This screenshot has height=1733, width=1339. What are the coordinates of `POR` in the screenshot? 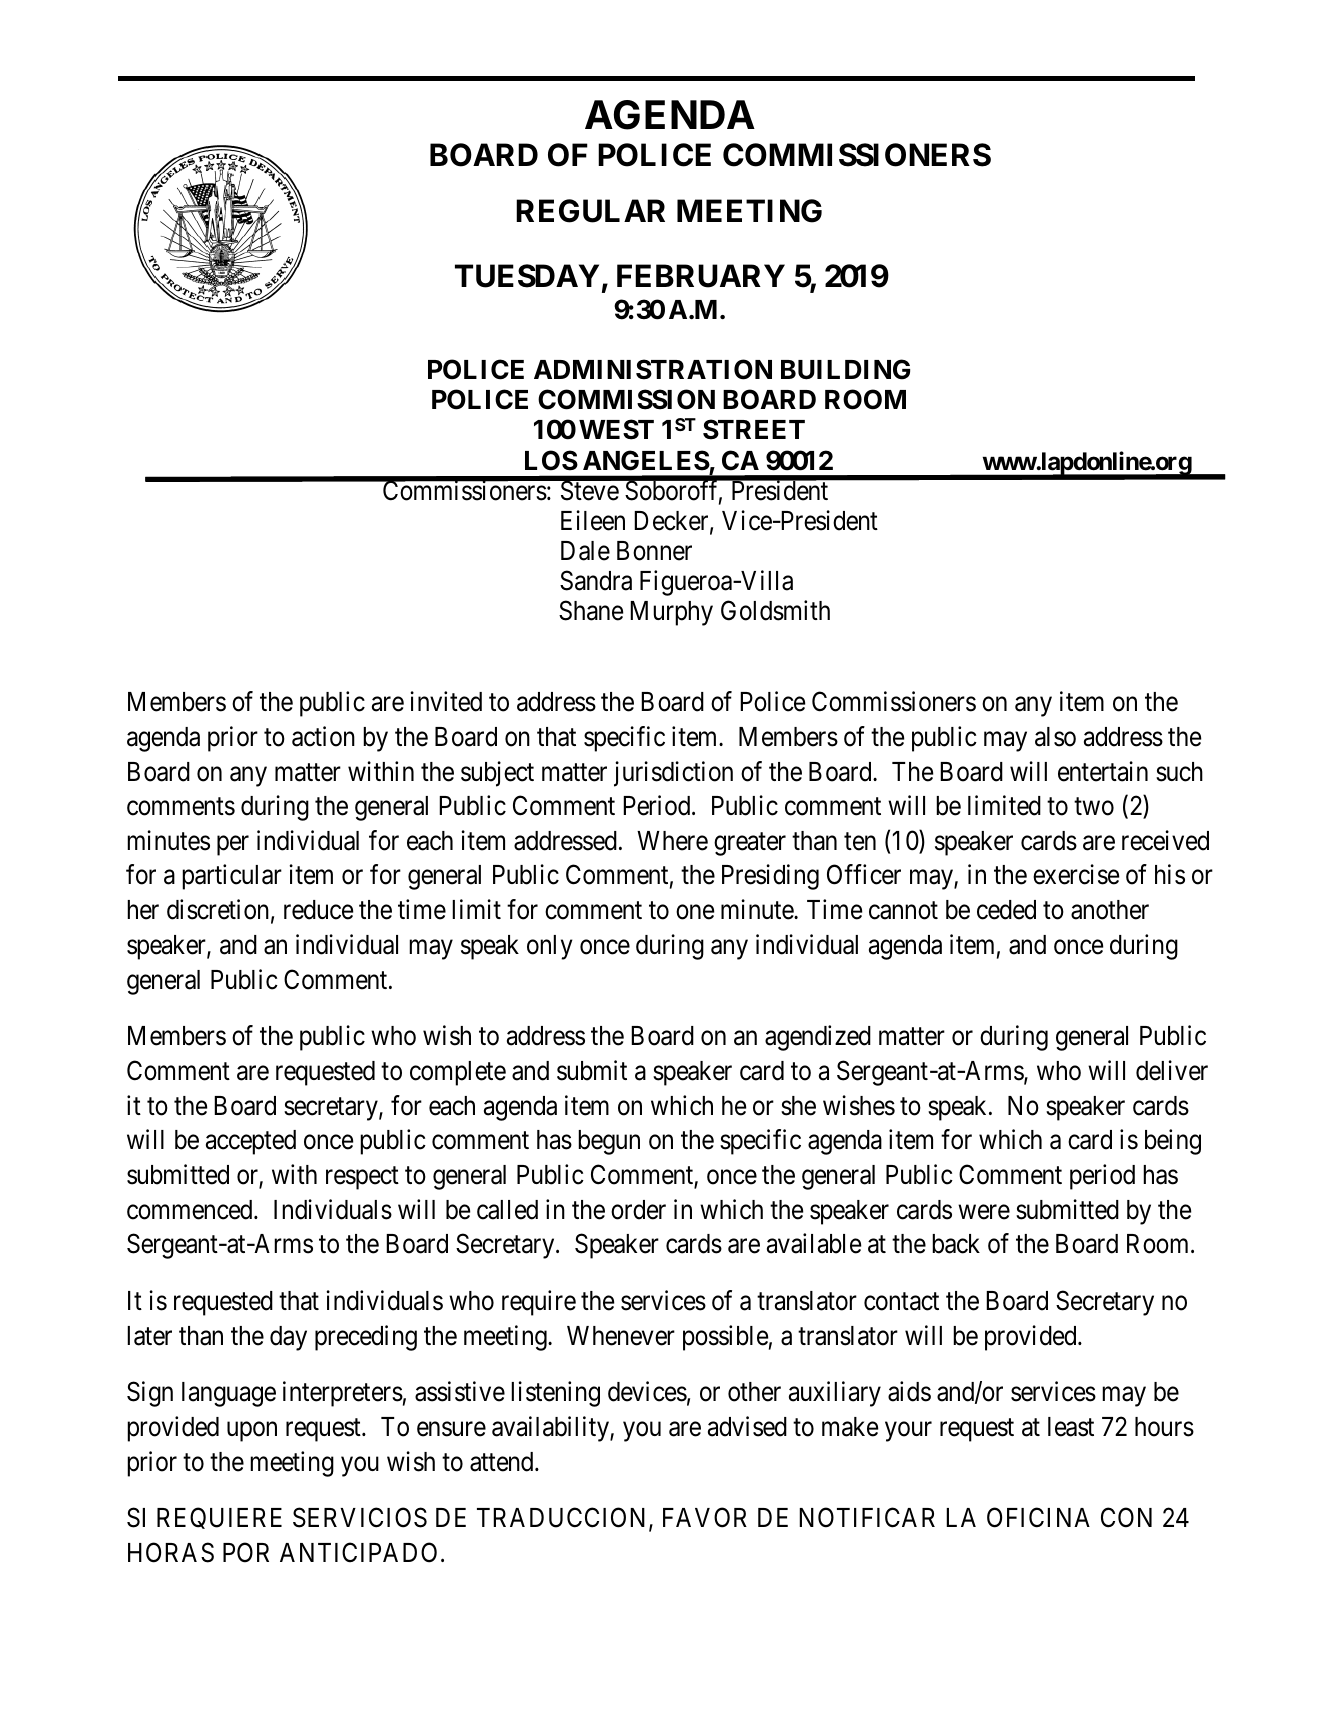 It's located at (246, 1552).
